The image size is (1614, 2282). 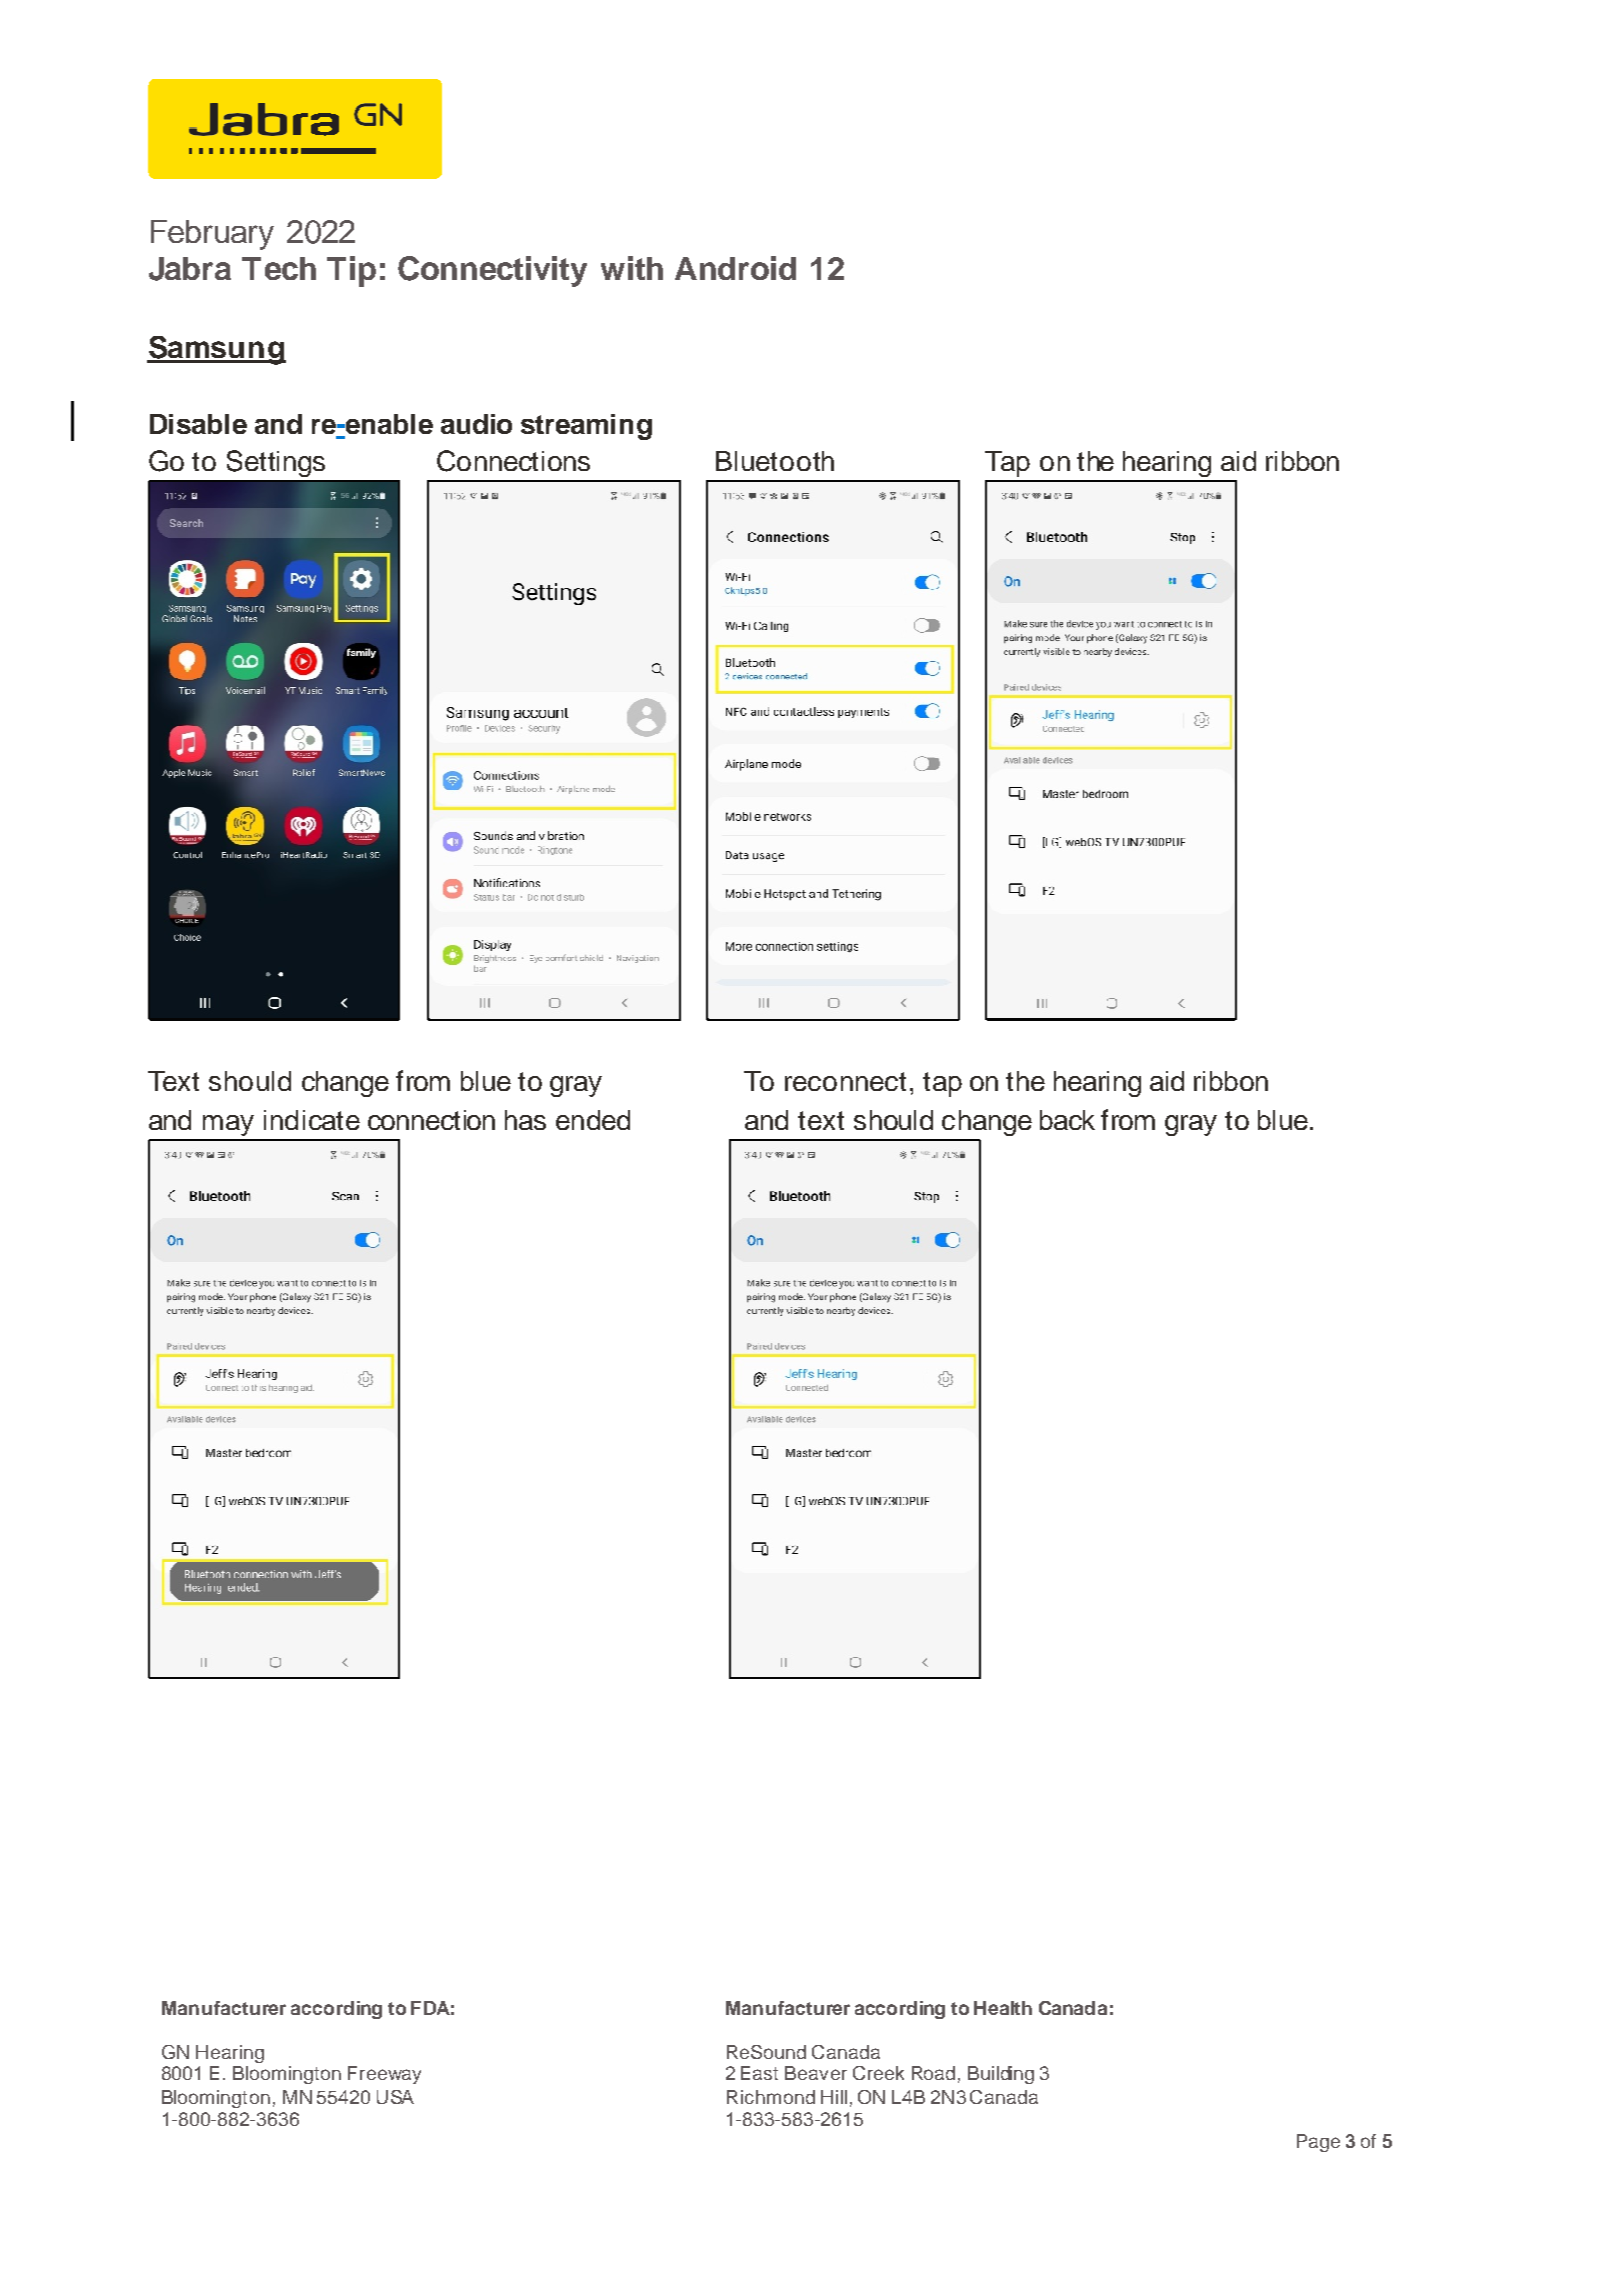 I want to click on Settings, so click(x=276, y=463).
